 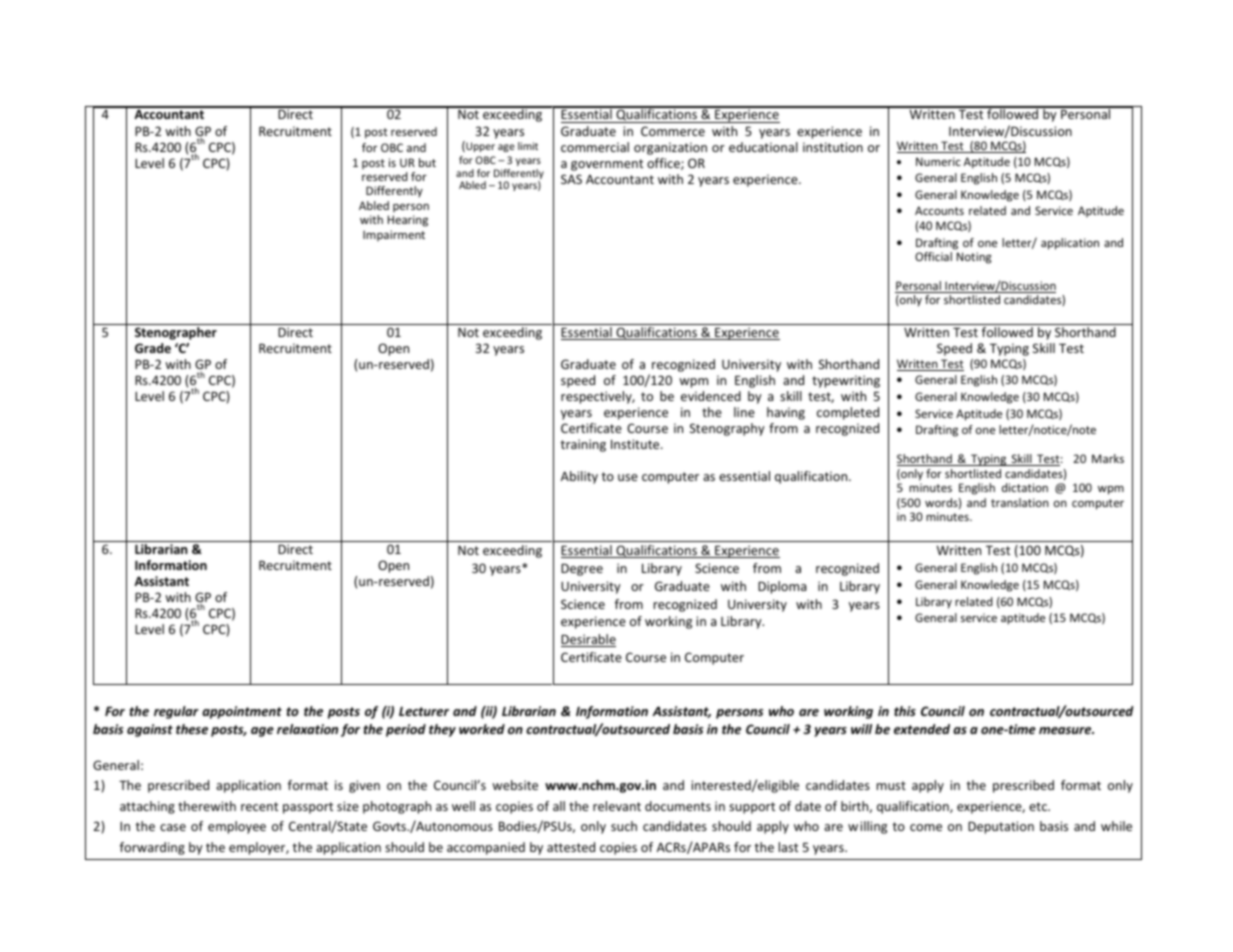 I want to click on such, so click(x=624, y=826).
